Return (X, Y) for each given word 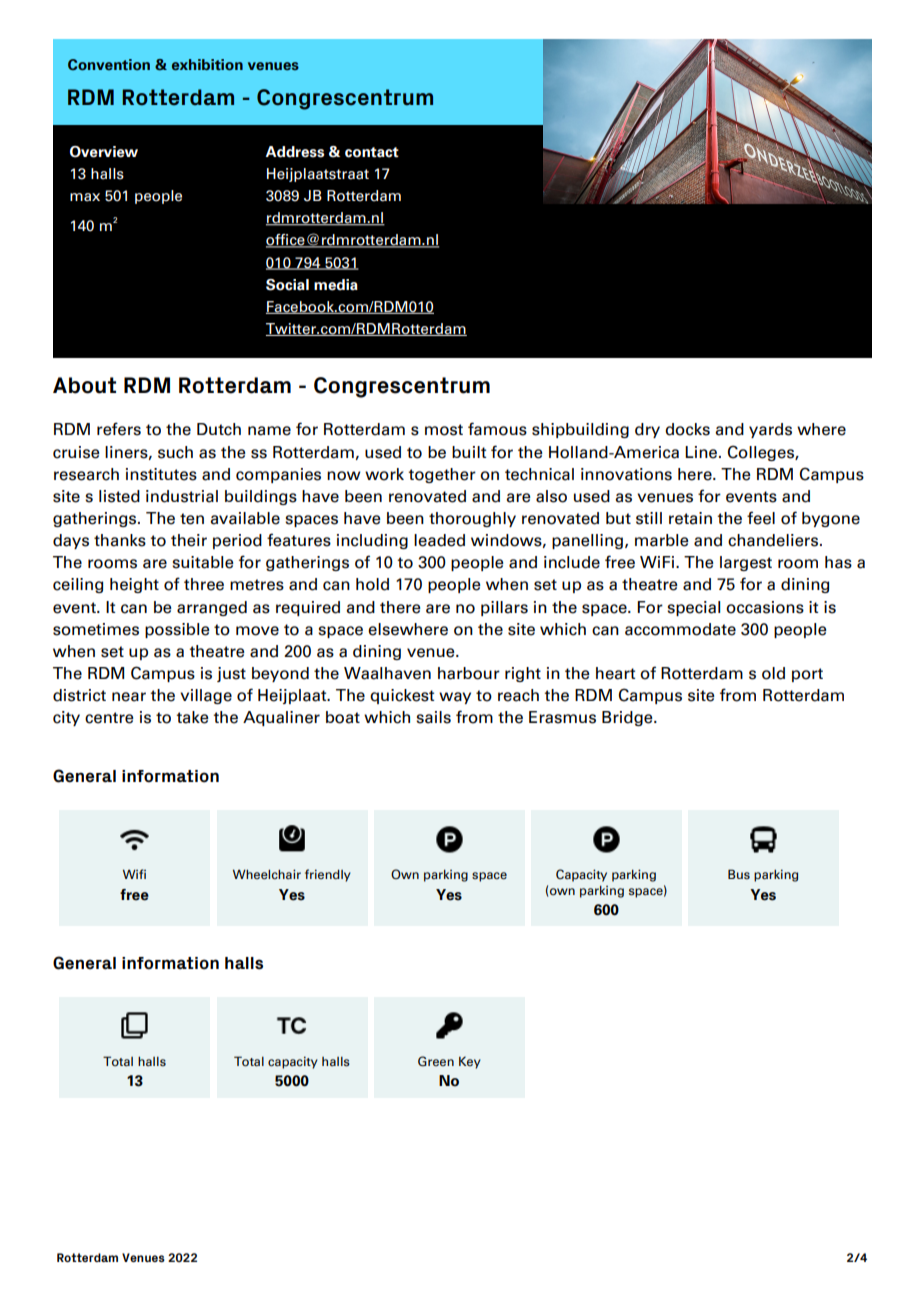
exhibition (207, 64)
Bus (739, 874)
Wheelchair (267, 874)
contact (372, 152)
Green (436, 1061)
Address (295, 152)
